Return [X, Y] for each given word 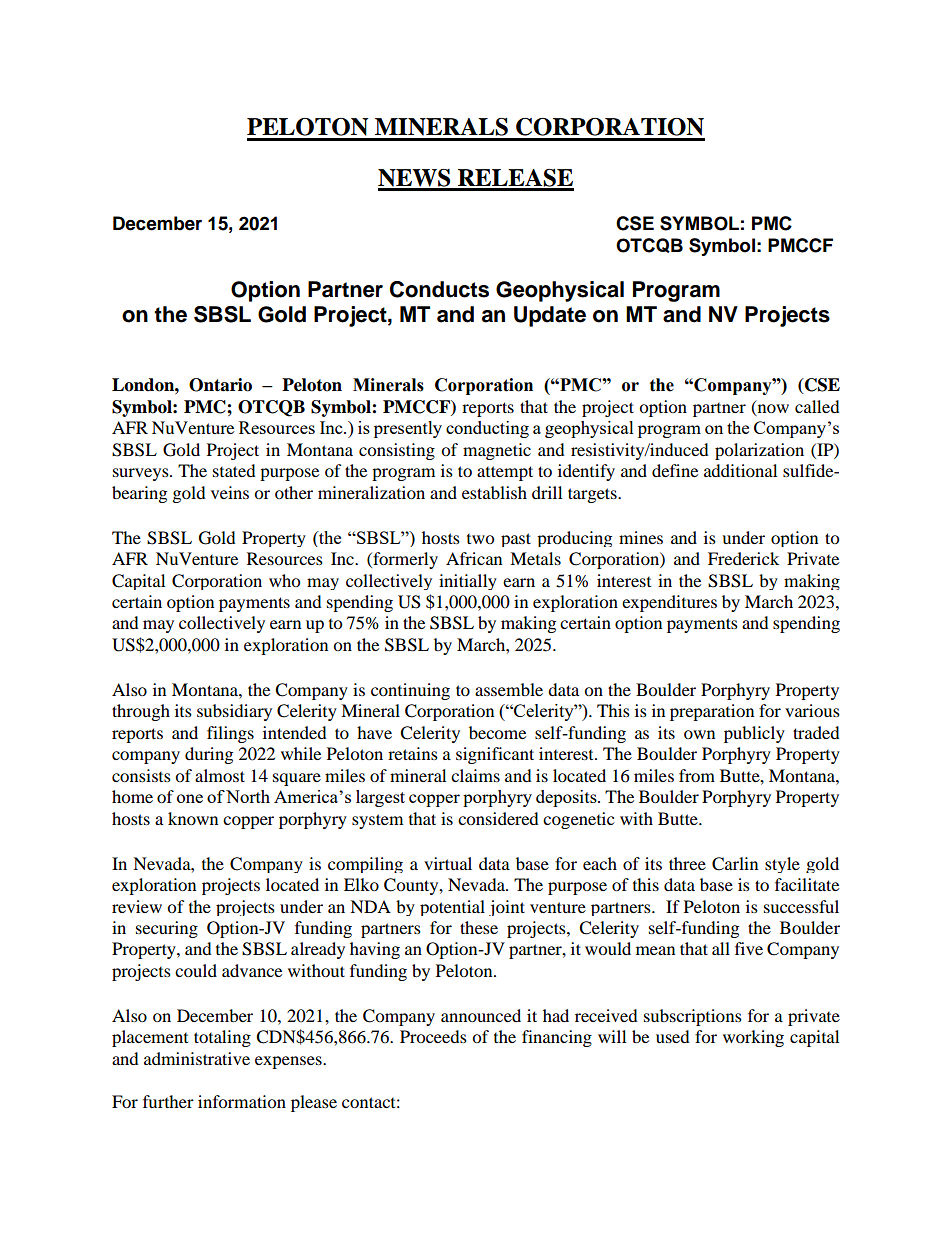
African [474, 558]
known [193, 818]
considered [498, 818]
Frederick [743, 558]
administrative [197, 1058]
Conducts [439, 289]
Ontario [220, 385]
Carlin [735, 864]
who [284, 580]
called [817, 406]
